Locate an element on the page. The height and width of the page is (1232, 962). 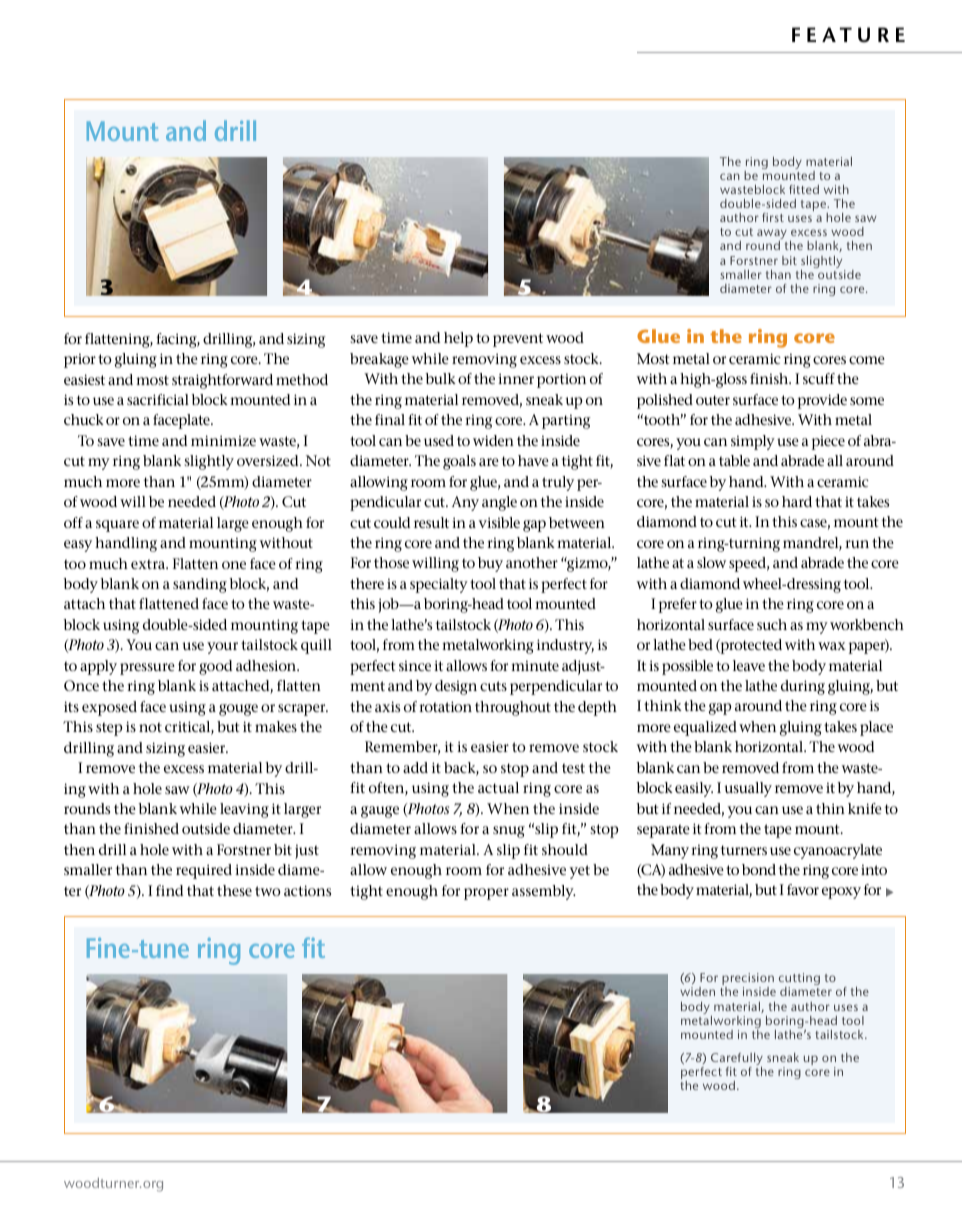
proper is located at coordinates (486, 894).
